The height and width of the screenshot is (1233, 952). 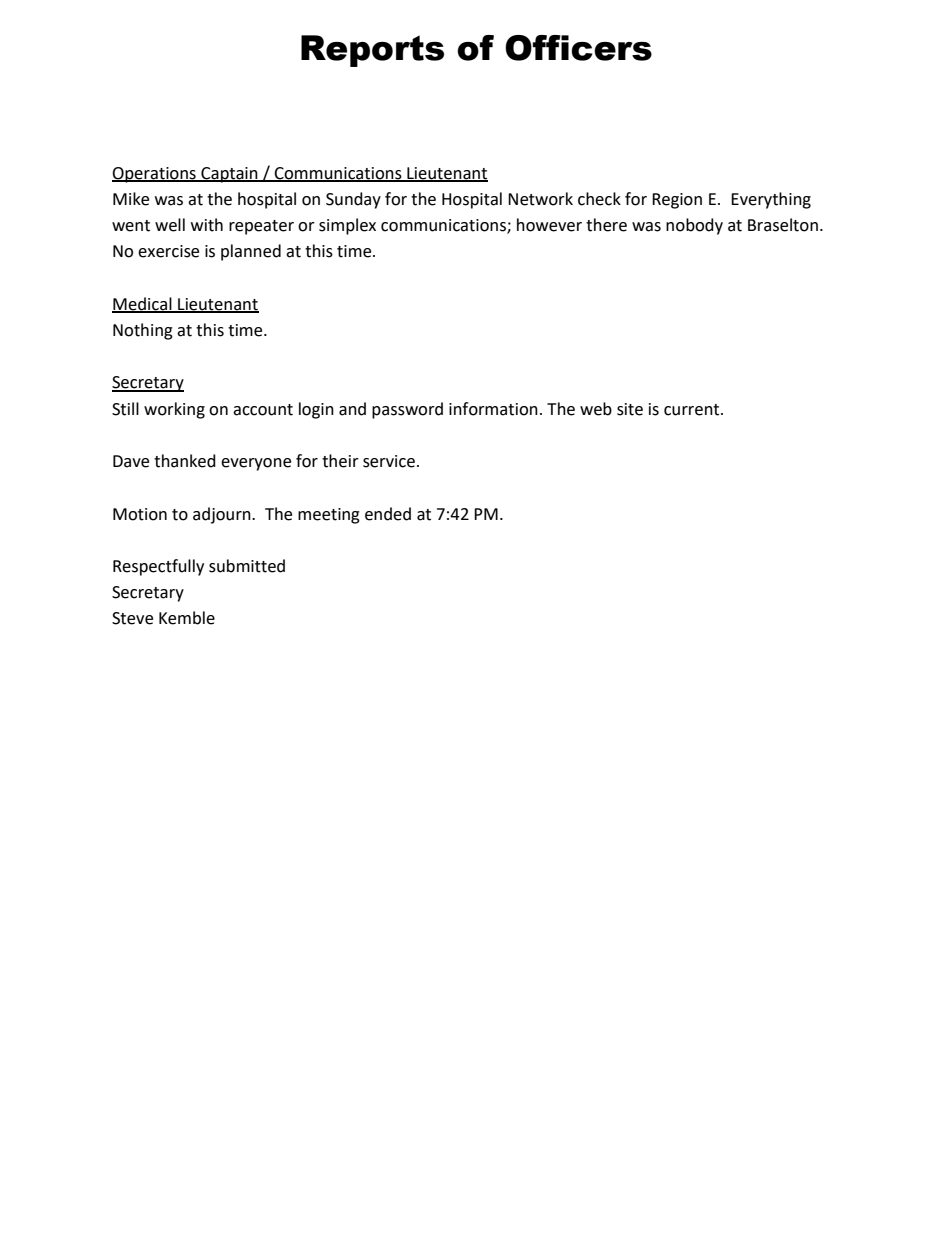 I want to click on exercise, so click(x=168, y=251).
